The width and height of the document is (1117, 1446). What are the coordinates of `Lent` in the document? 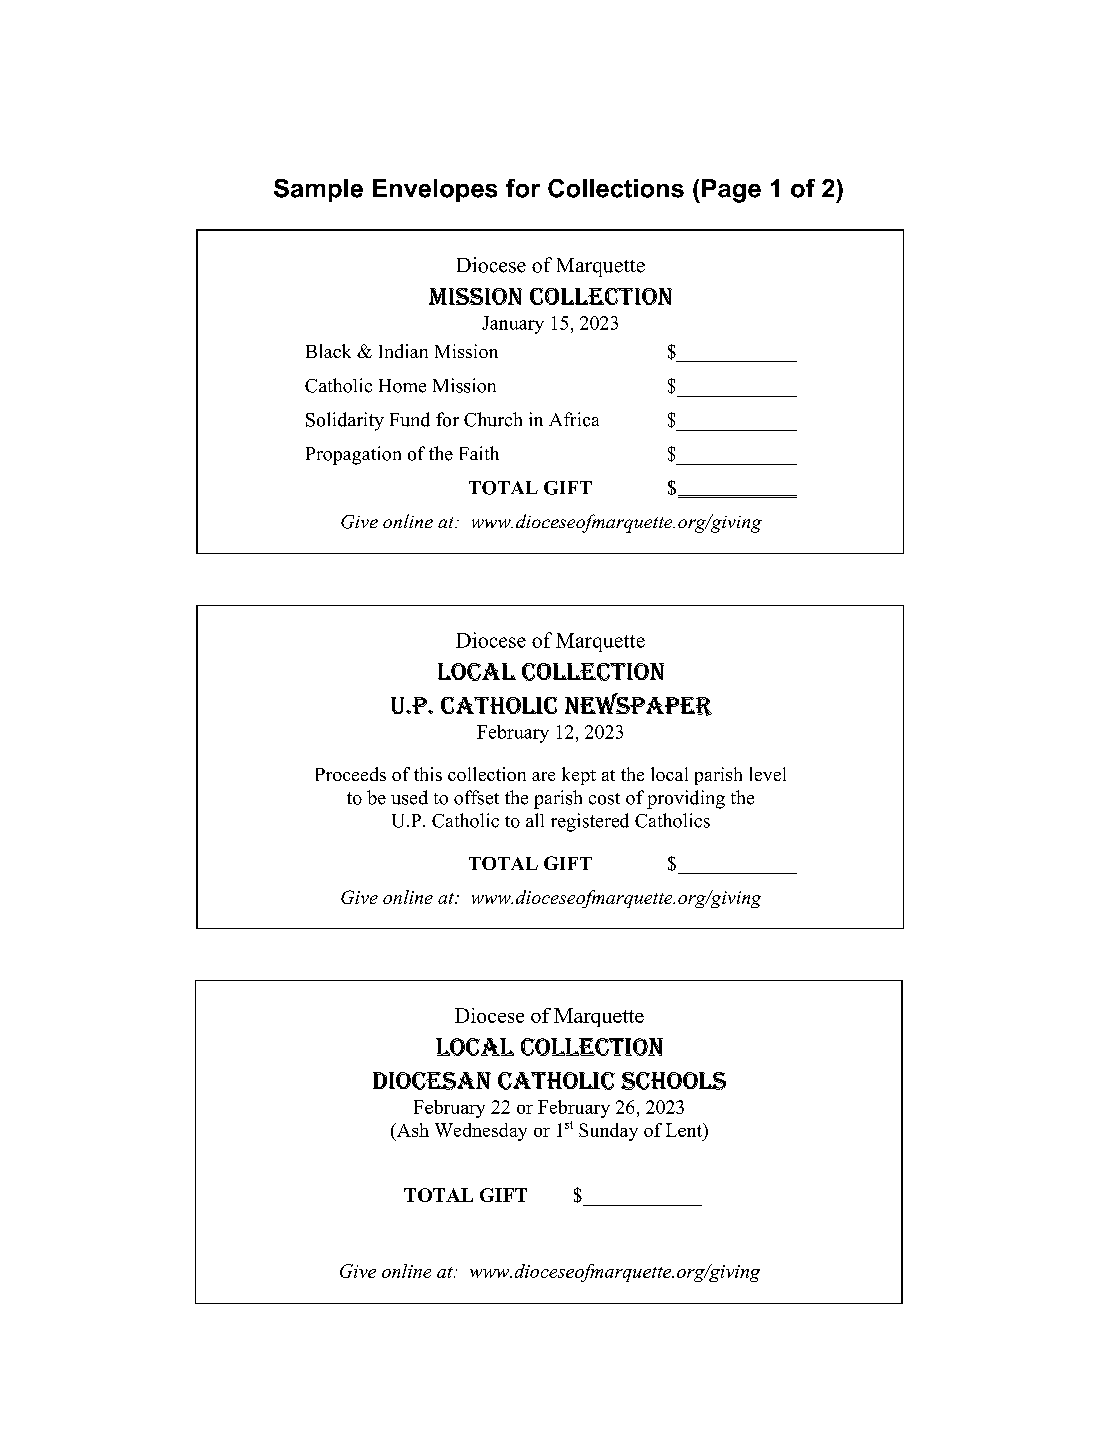 It's located at (685, 1130).
